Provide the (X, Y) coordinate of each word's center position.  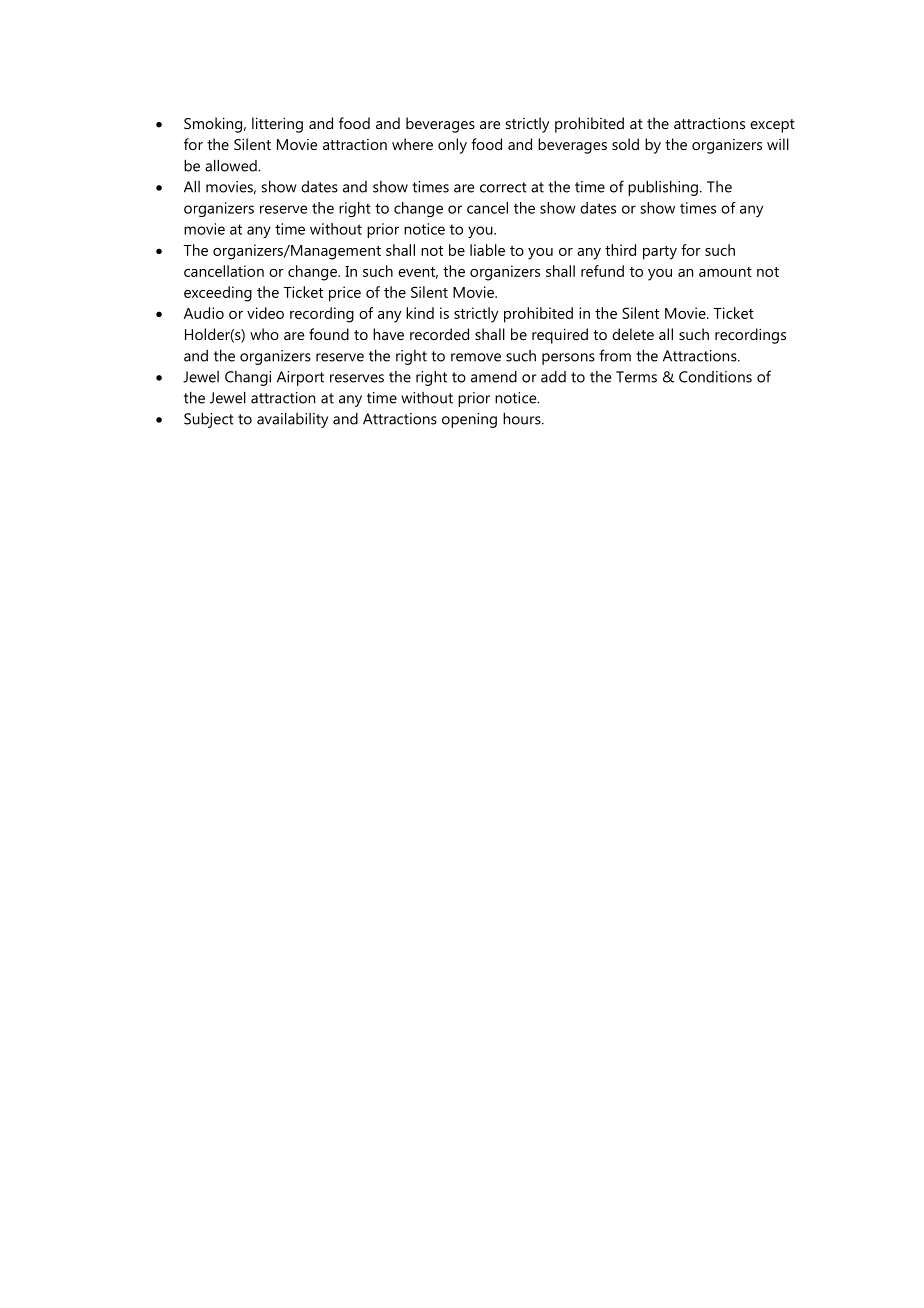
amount (725, 272)
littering (277, 125)
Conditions (715, 377)
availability (292, 420)
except (772, 126)
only (452, 146)
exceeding (218, 294)
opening (469, 420)
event (418, 273)
